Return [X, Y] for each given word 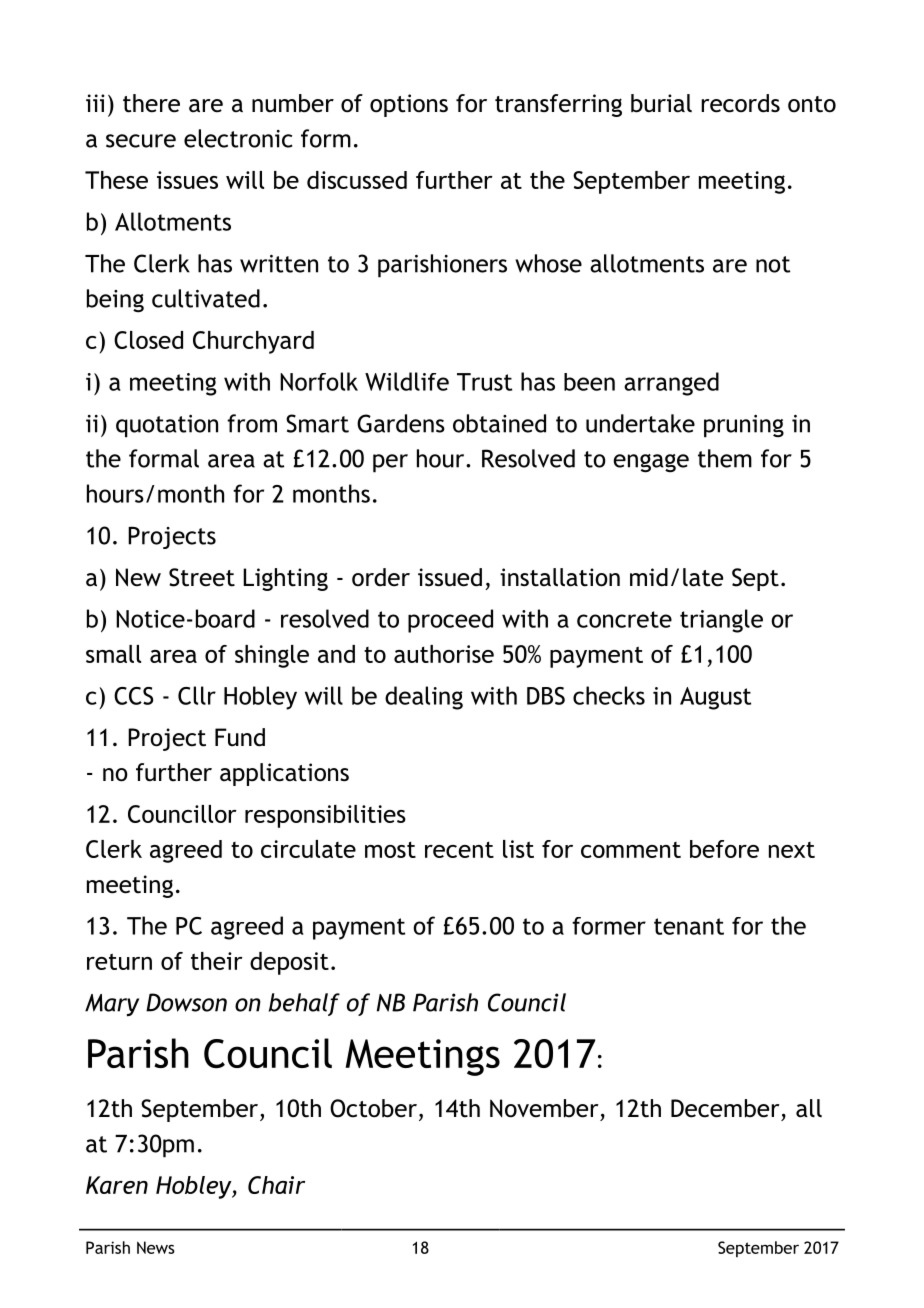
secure [141, 141]
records [740, 103]
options [409, 105]
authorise [444, 654]
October [373, 1108]
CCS [133, 696]
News [156, 1247]
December [725, 1108]
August [715, 698]
